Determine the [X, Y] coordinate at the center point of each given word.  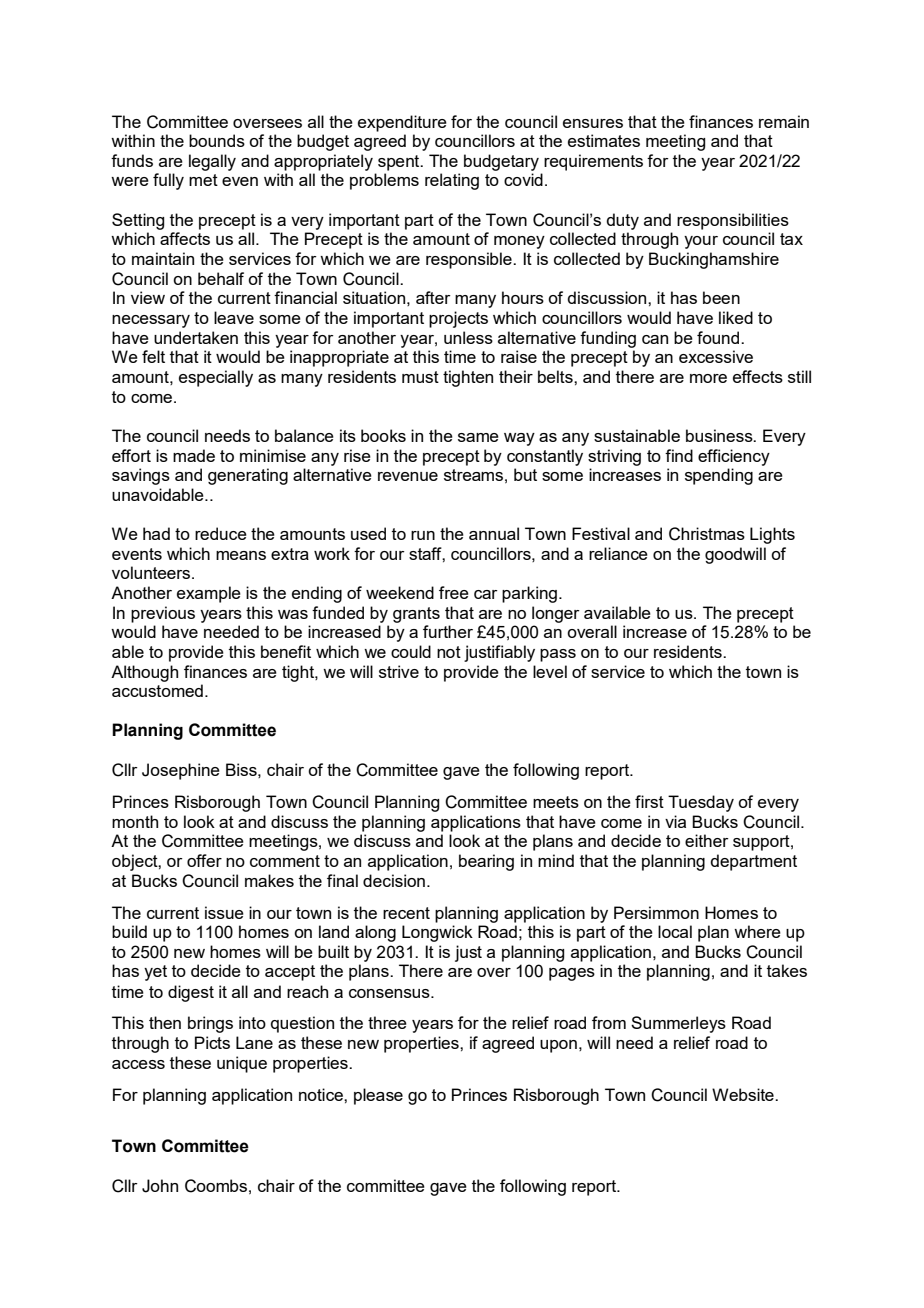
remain [784, 121]
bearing [486, 862]
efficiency [734, 457]
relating [452, 181]
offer [204, 860]
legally [212, 162]
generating [248, 476]
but [525, 474]
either [707, 840]
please [378, 1096]
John [160, 1186]
